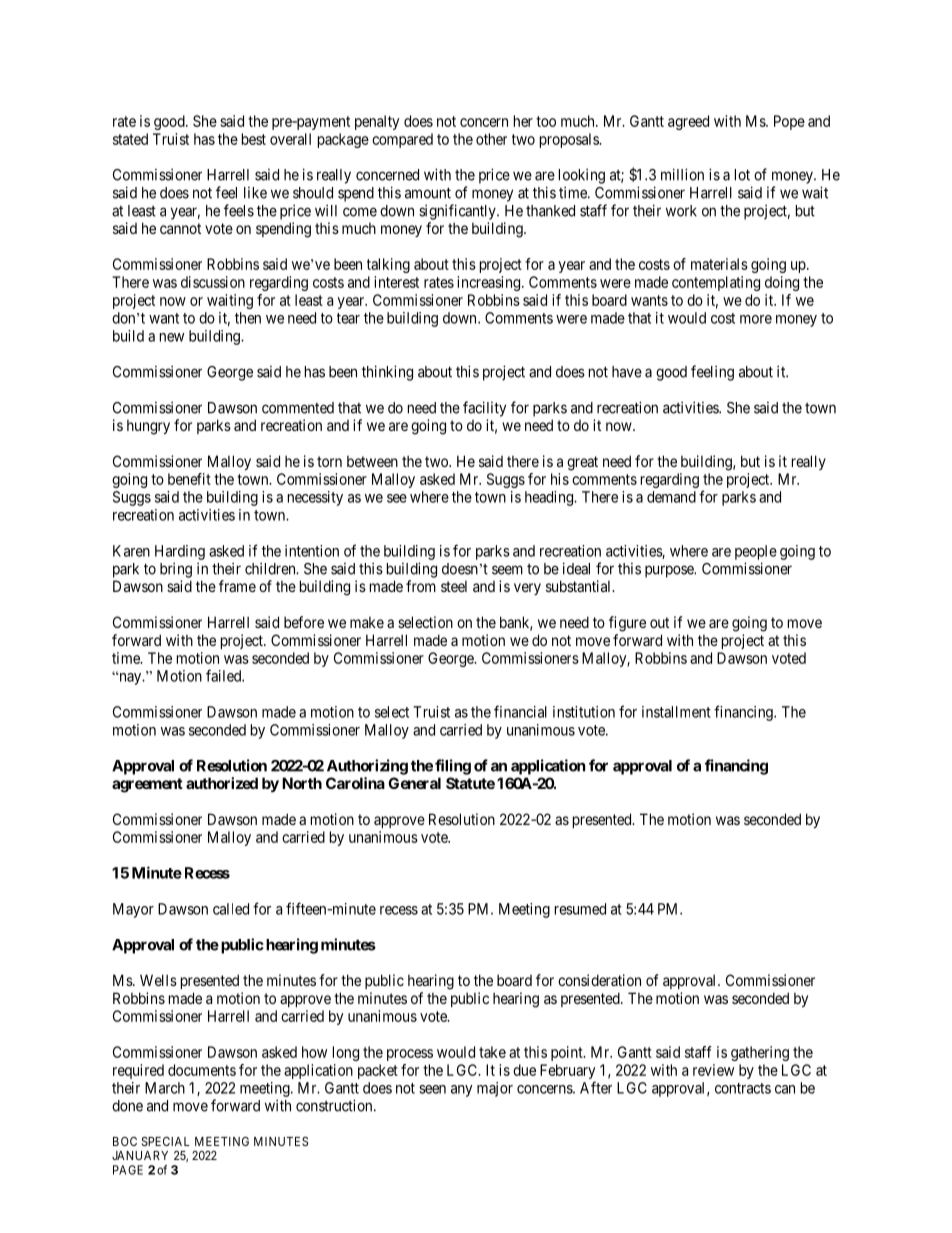  Describe the element at coordinates (627, 624) in the document. I see `figure` at that location.
